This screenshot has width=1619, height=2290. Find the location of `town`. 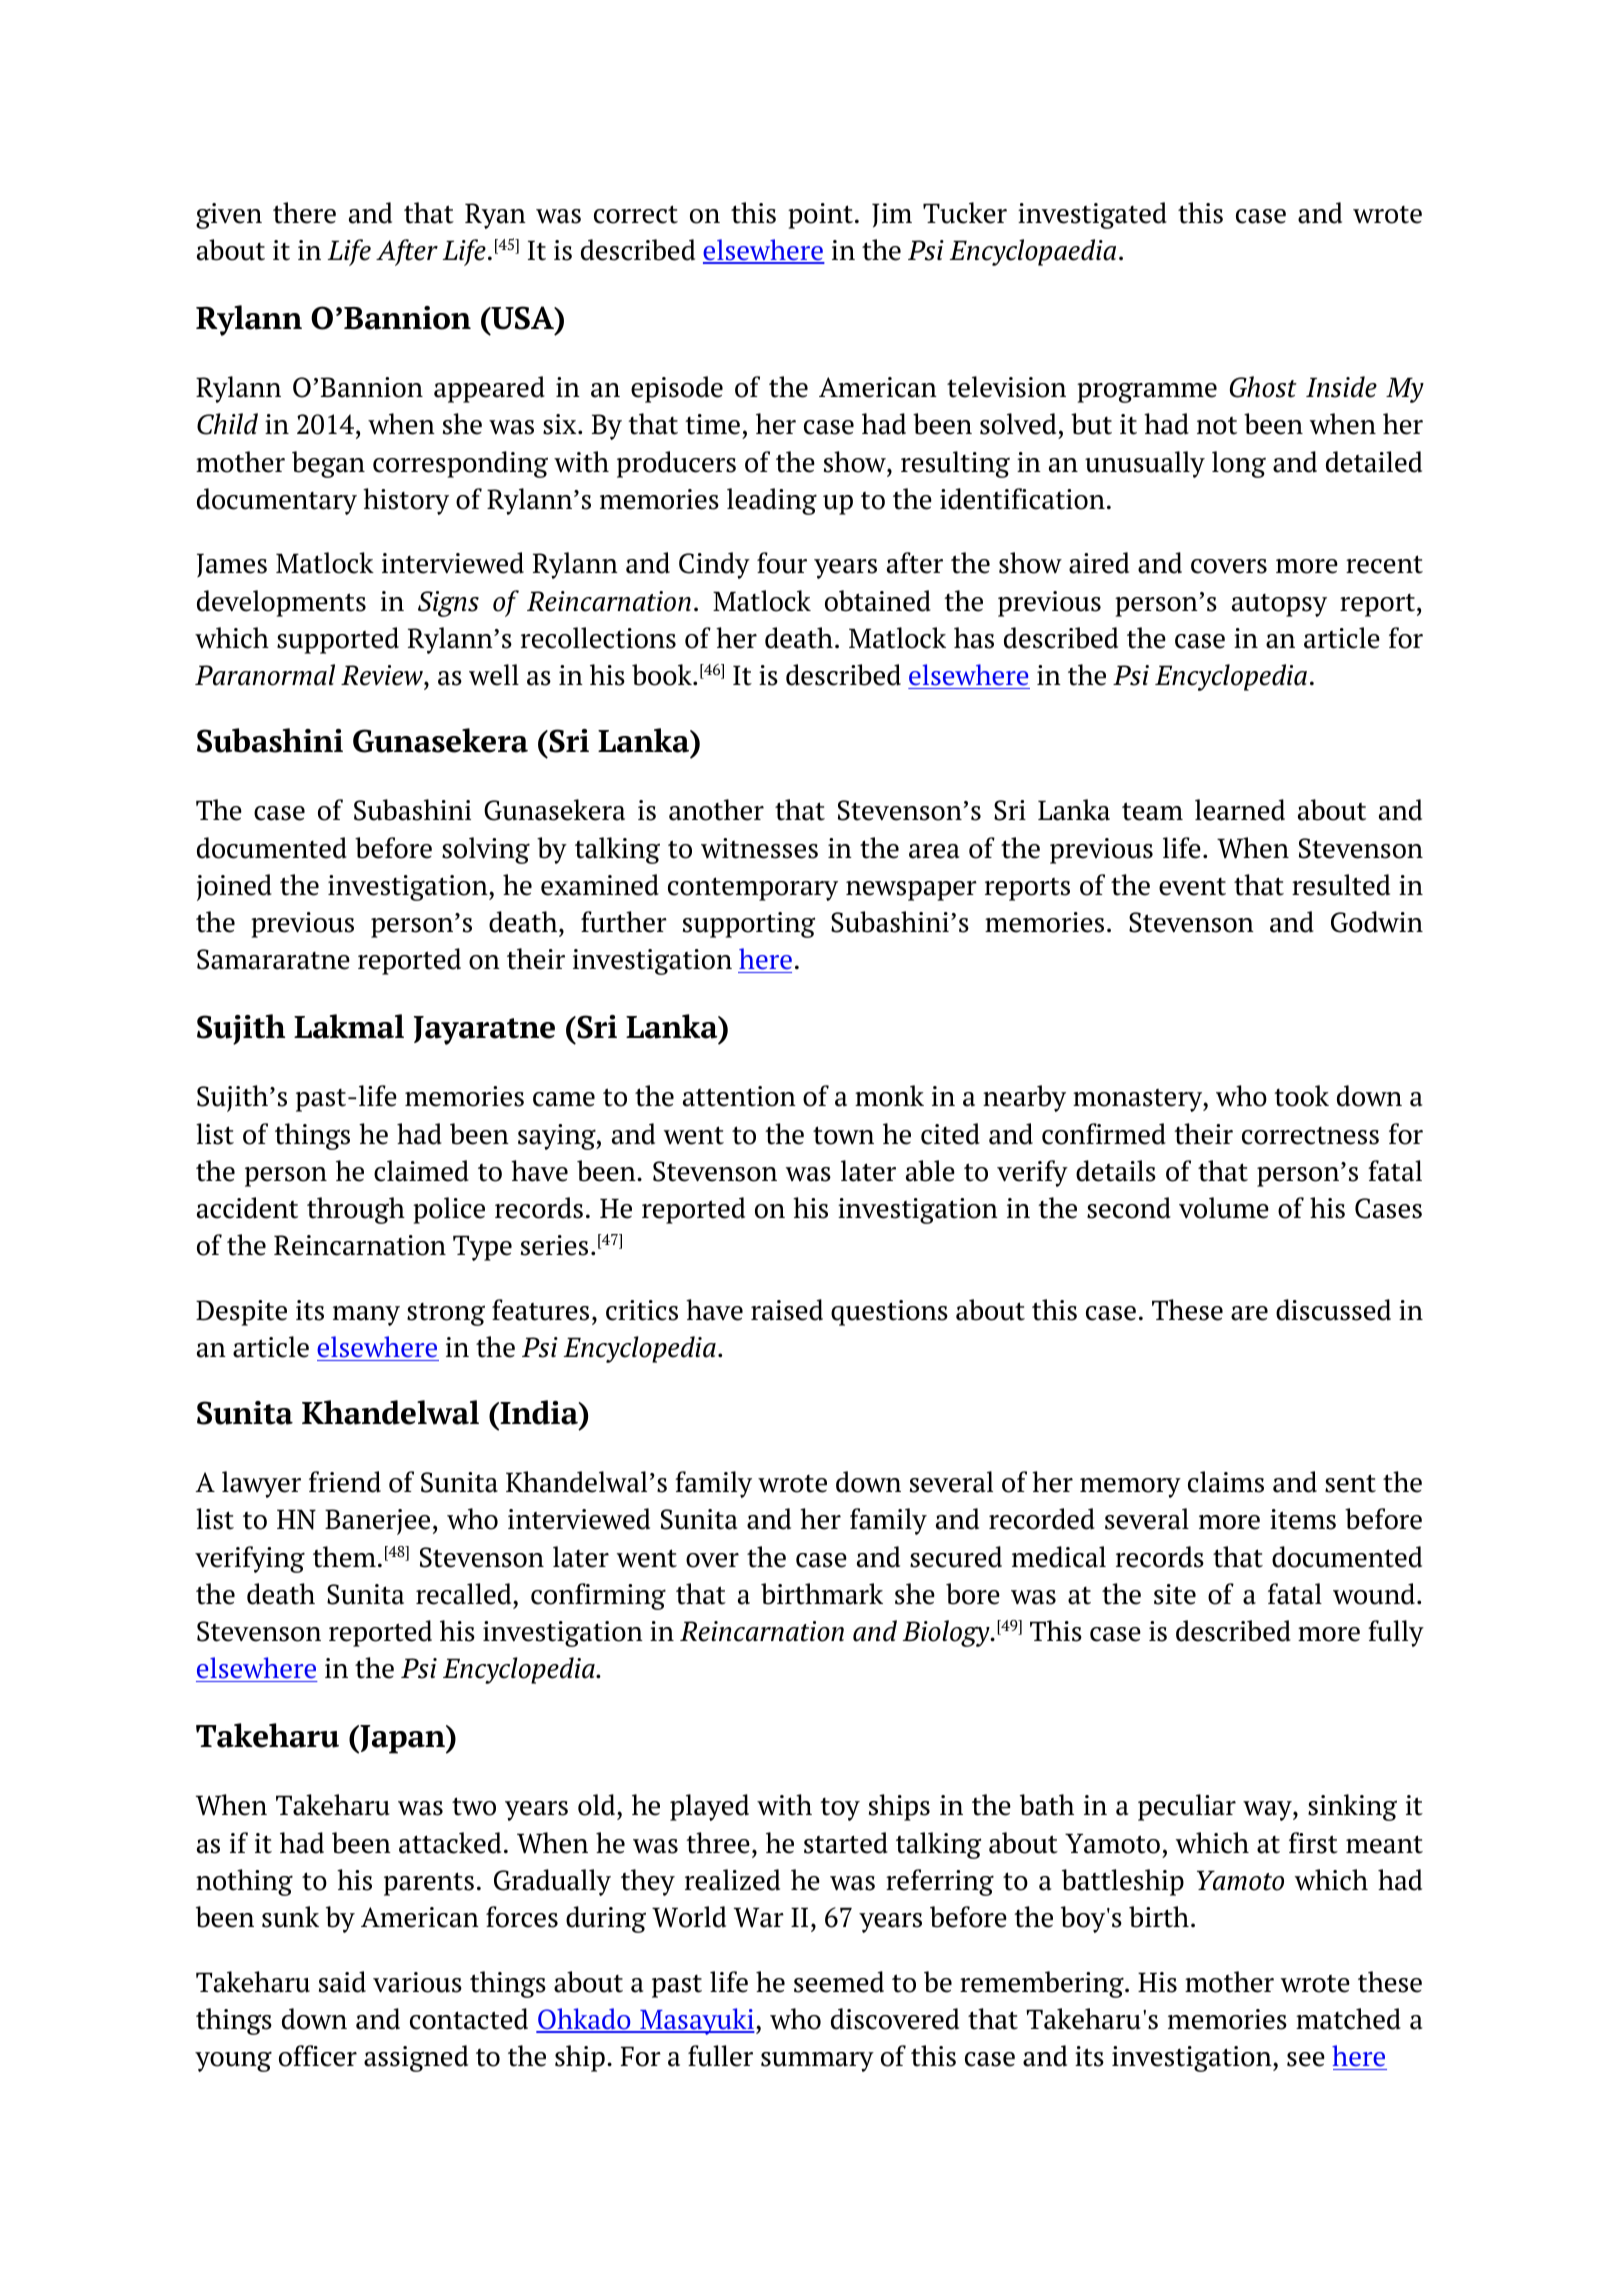

town is located at coordinates (843, 1135).
